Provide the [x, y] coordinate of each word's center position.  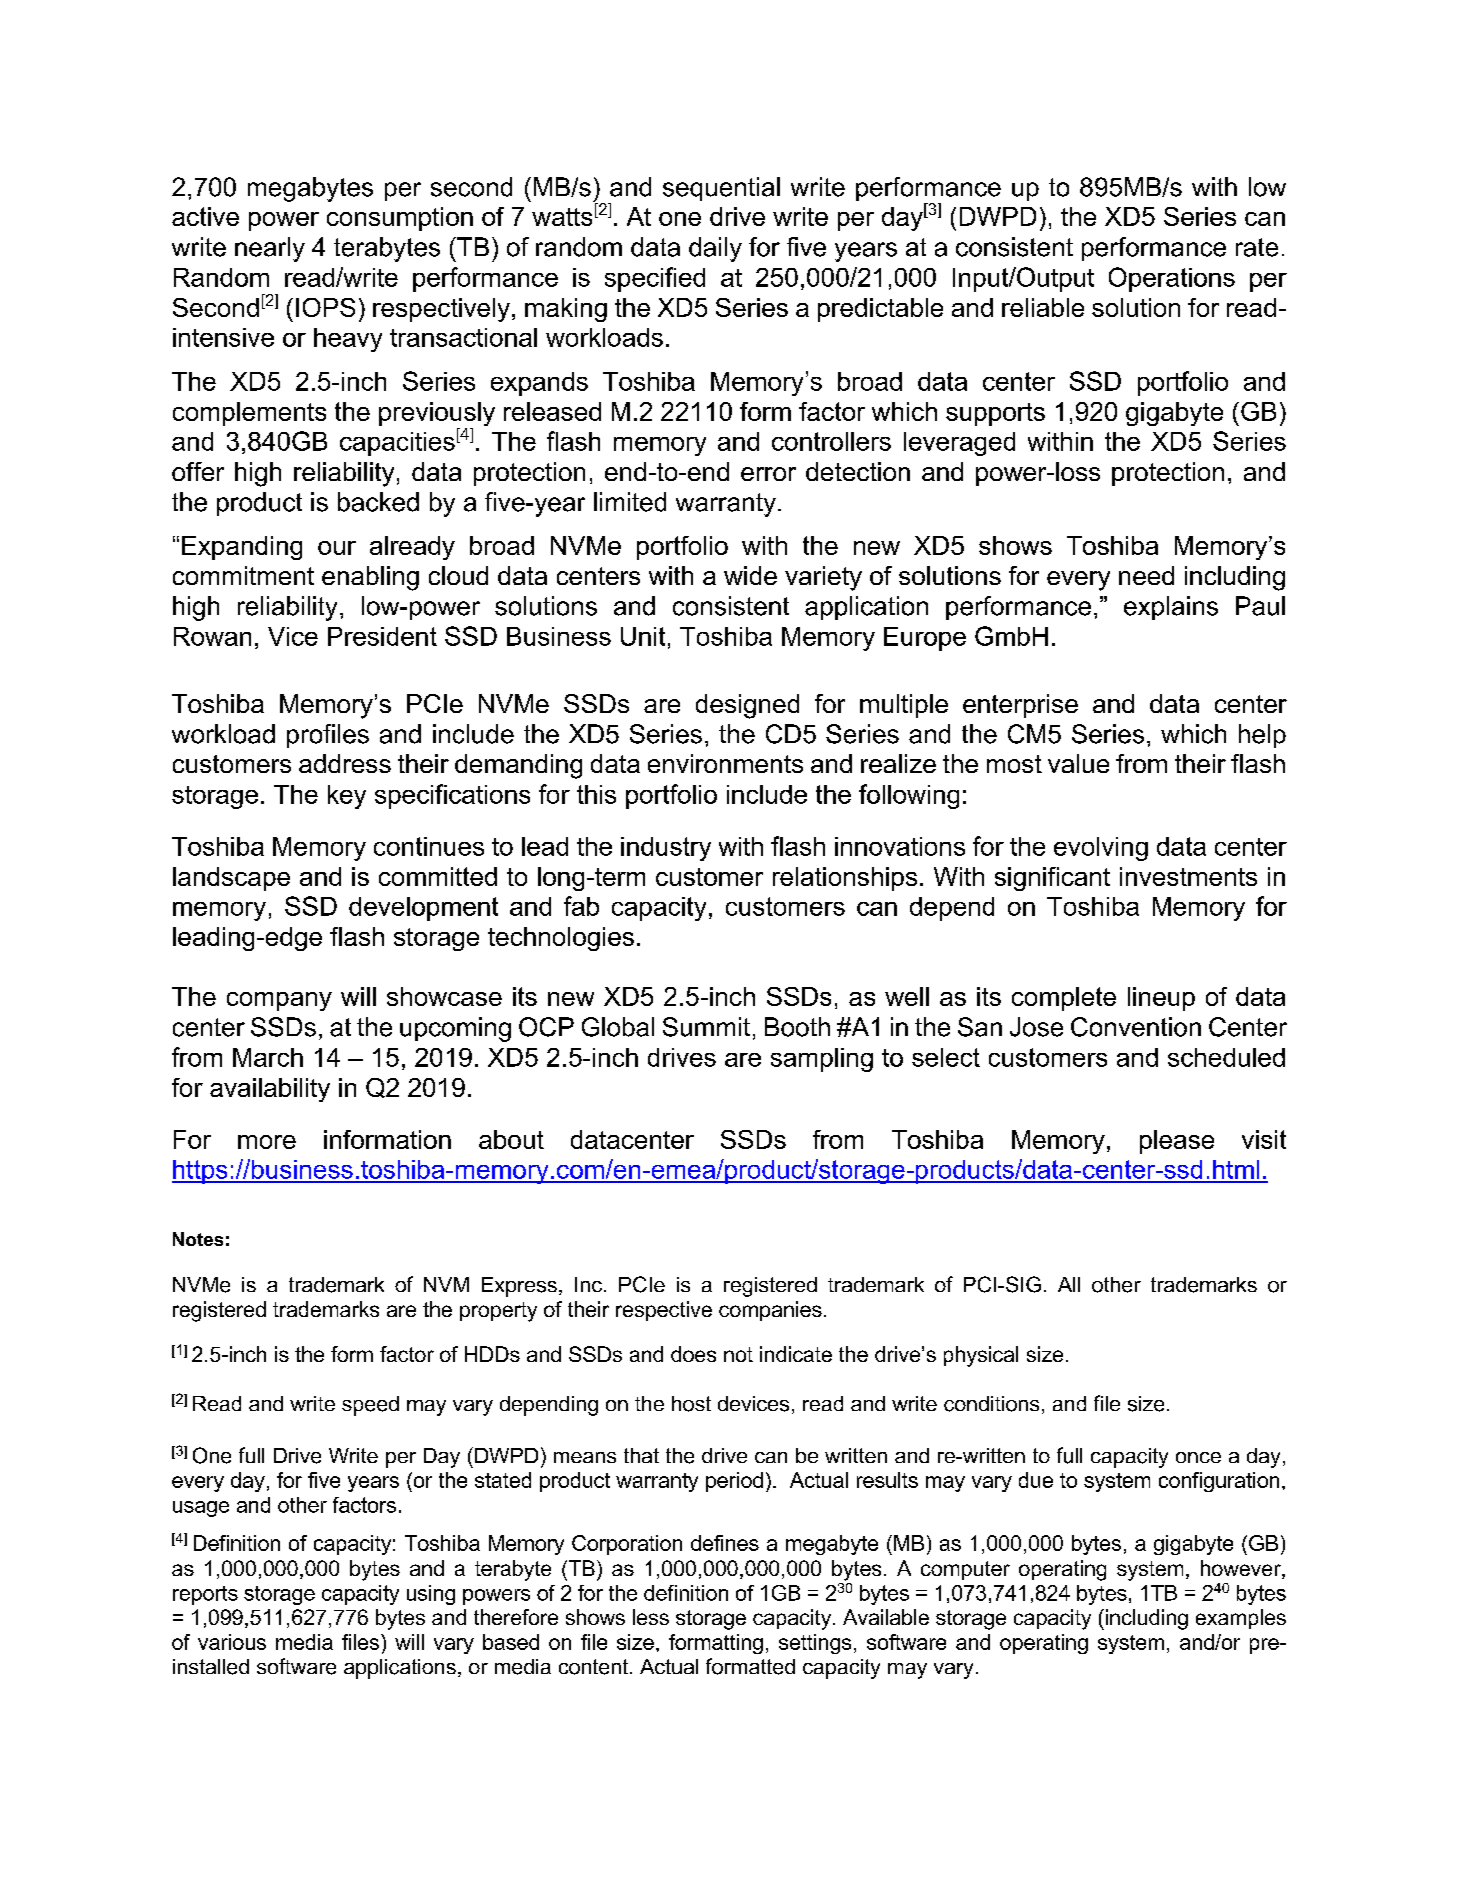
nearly [270, 249]
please [1177, 1142]
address [345, 763]
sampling [822, 1060]
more [267, 1142]
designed [747, 706]
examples [1241, 1619]
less [651, 1617]
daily [715, 249]
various [232, 1642]
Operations [1172, 279]
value [1078, 763]
